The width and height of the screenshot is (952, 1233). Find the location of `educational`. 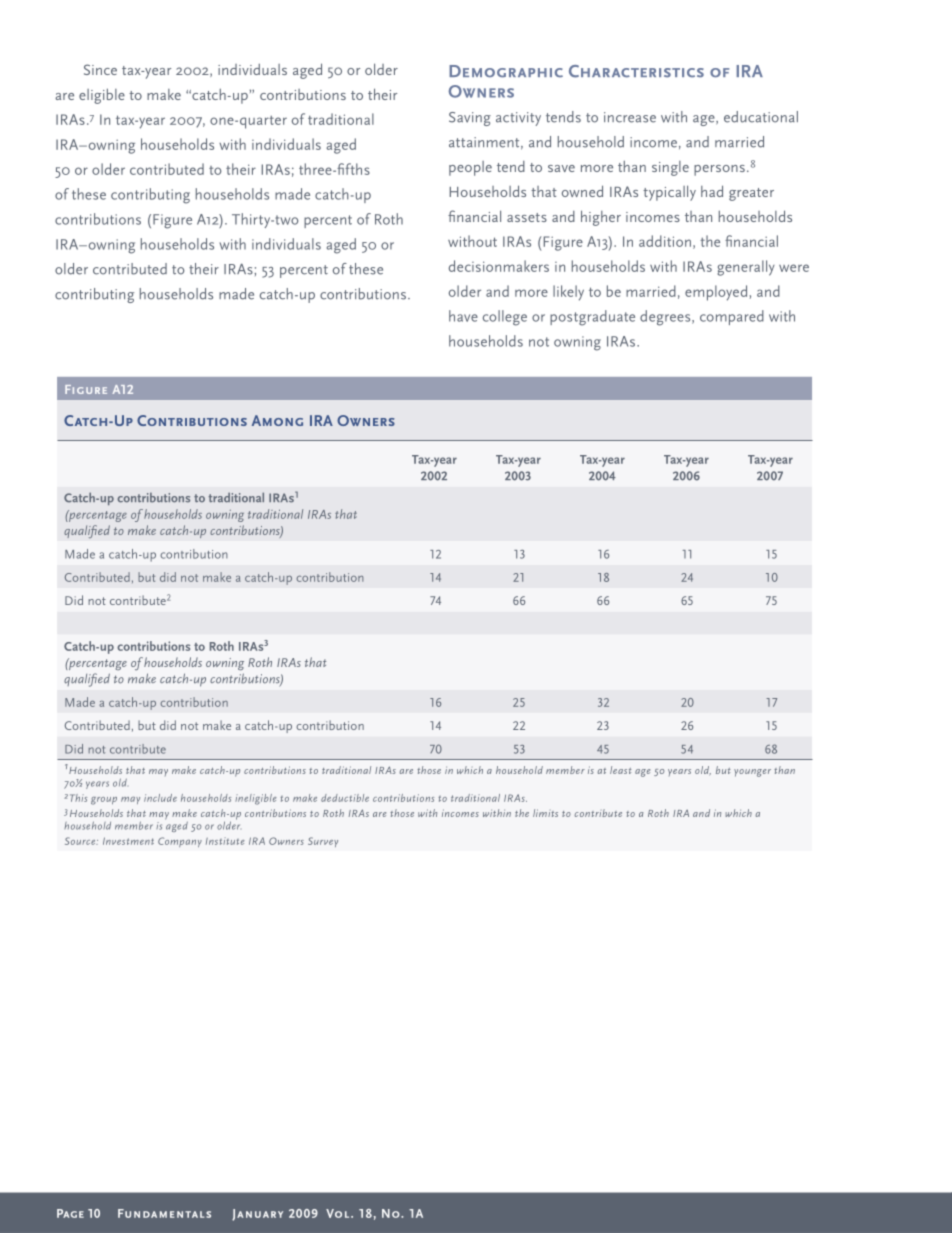

educational is located at coordinates (761, 117).
